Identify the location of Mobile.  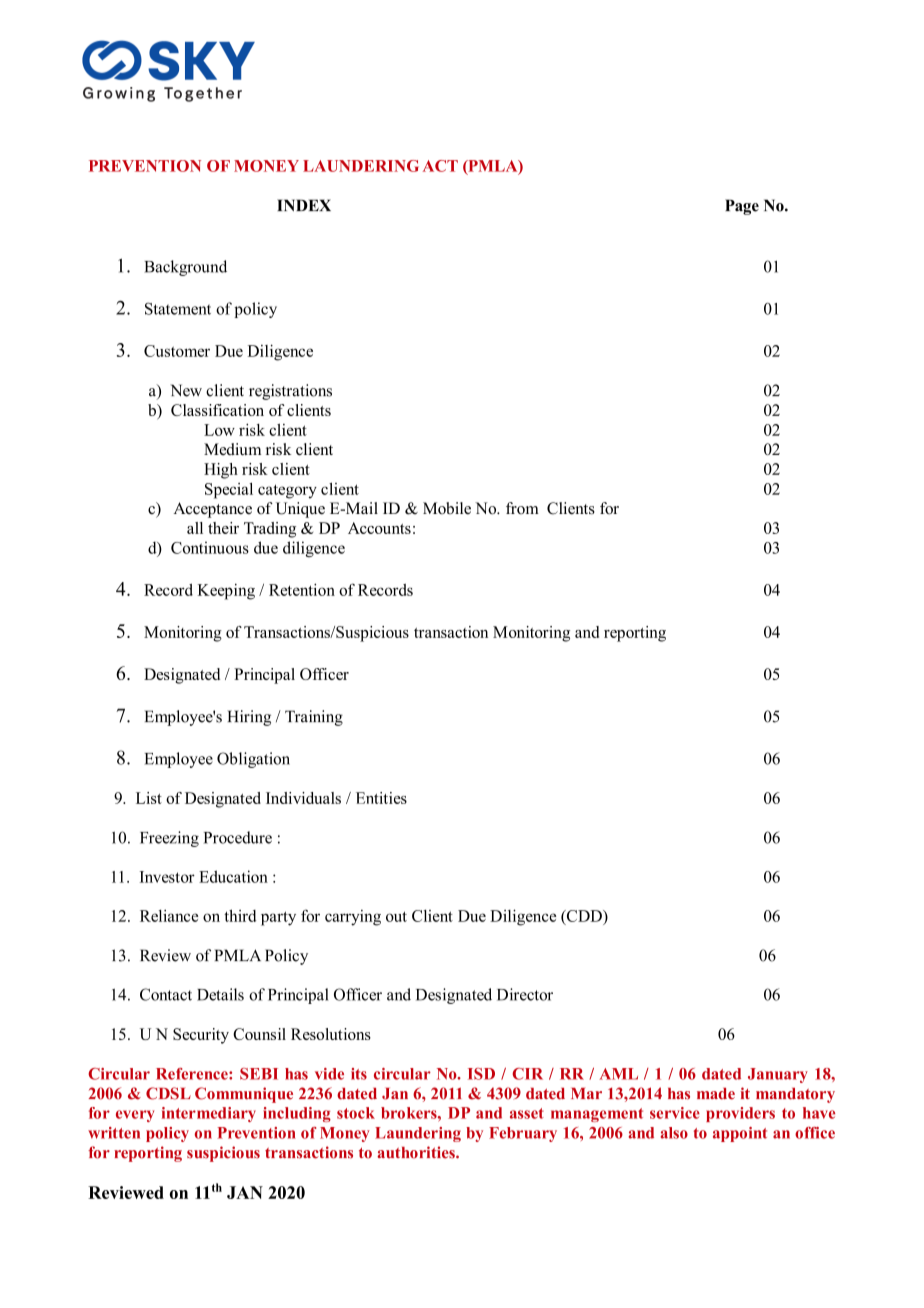
(447, 508).
